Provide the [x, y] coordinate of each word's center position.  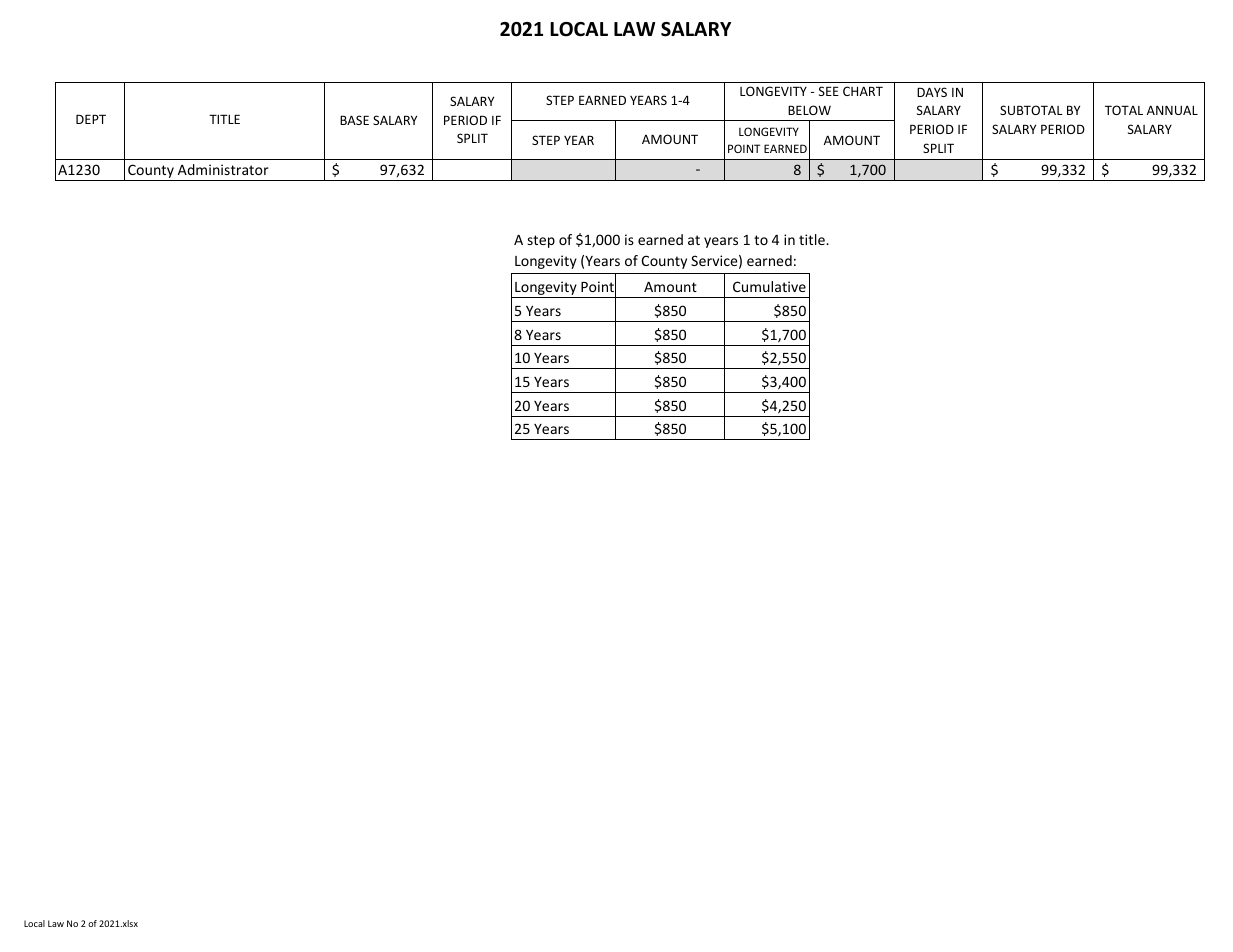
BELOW [809, 110]
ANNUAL [1172, 110]
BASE [354, 120]
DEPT [91, 119]
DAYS [932, 92]
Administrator [223, 169]
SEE [829, 91]
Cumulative [769, 286]
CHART [863, 91]
